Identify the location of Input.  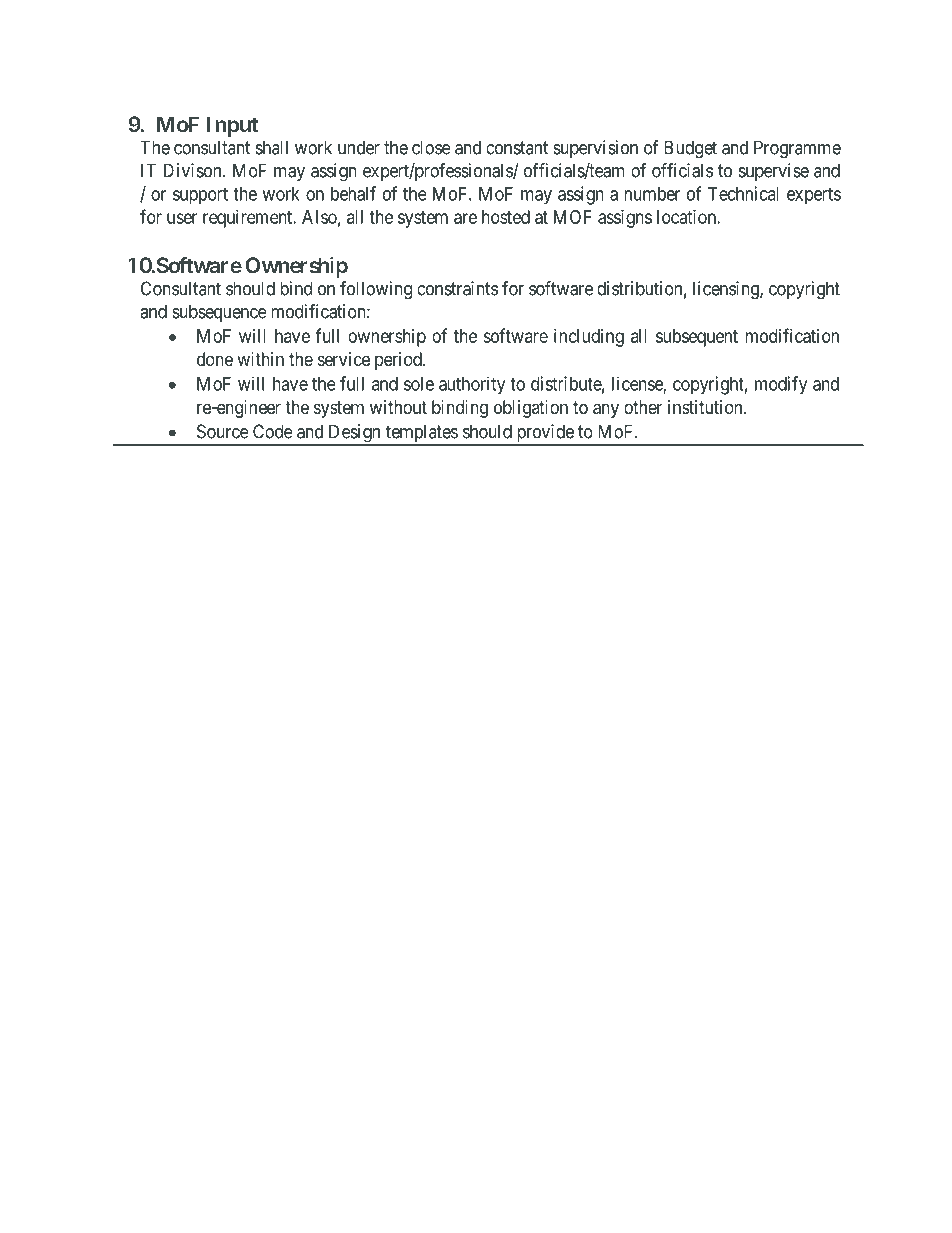
(232, 126).
